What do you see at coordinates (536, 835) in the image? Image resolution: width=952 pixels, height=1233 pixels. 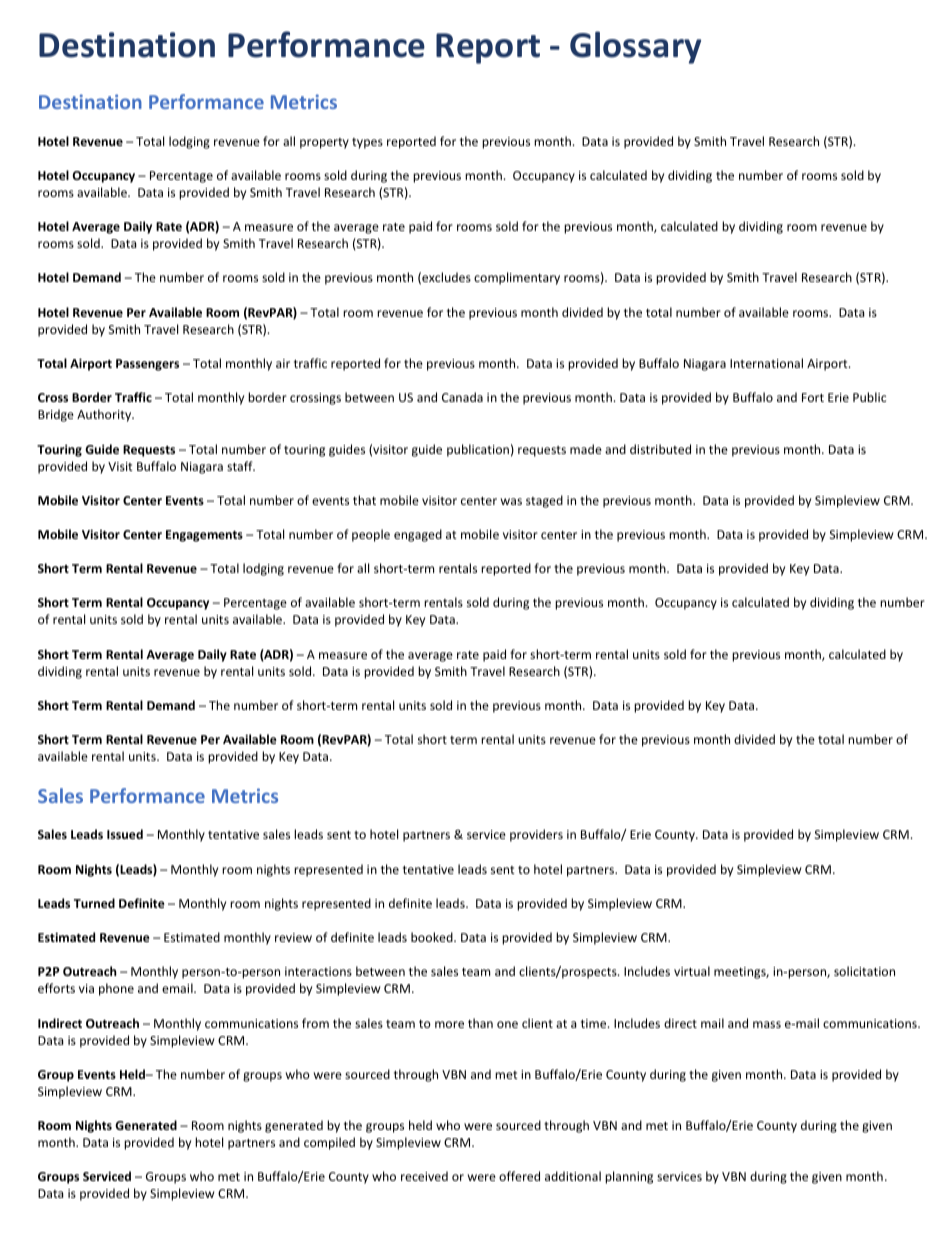 I see `providers` at bounding box center [536, 835].
